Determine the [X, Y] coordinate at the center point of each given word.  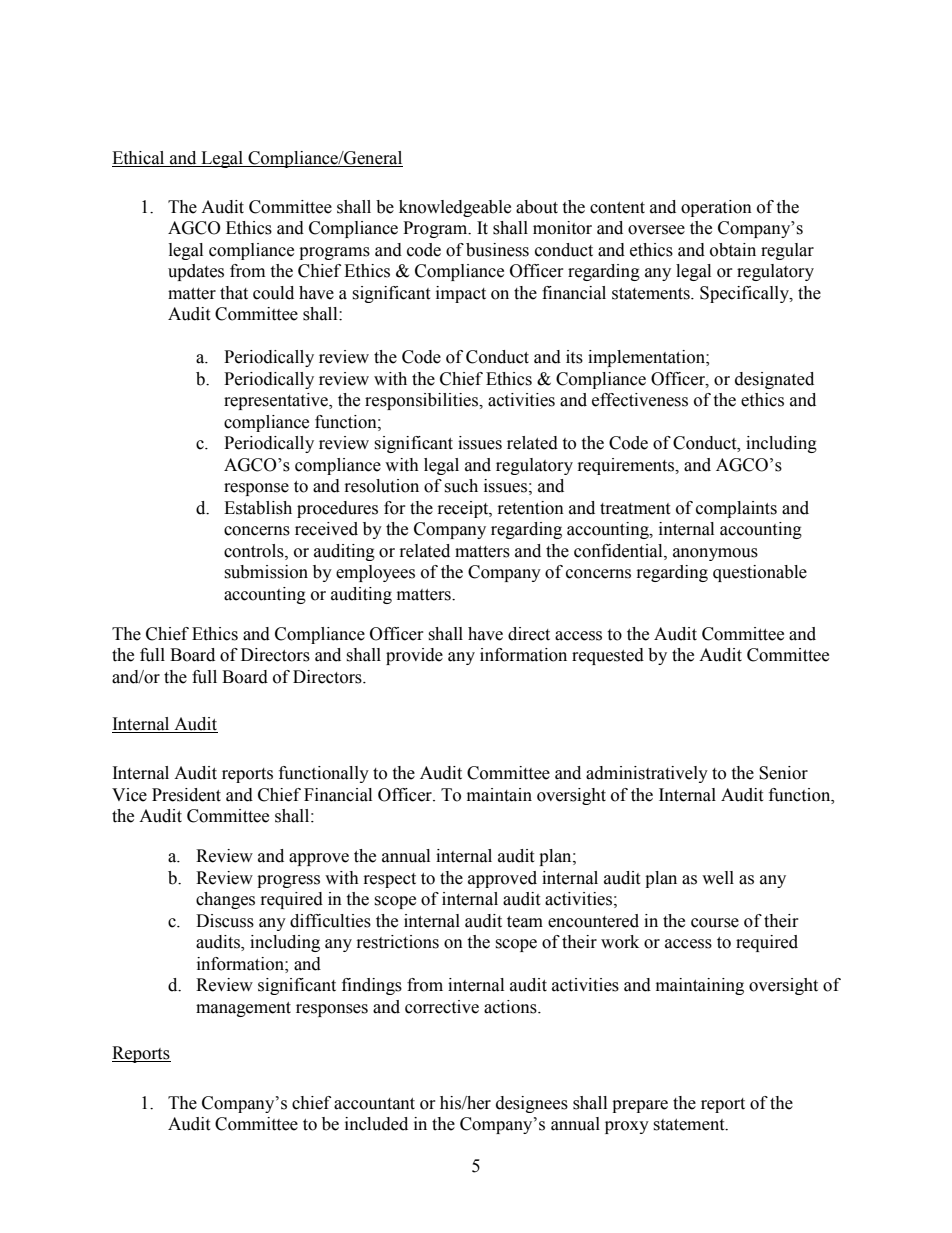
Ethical [138, 158]
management [243, 1009]
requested [608, 656]
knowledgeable [455, 208]
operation [716, 208]
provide [414, 656]
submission [266, 572]
